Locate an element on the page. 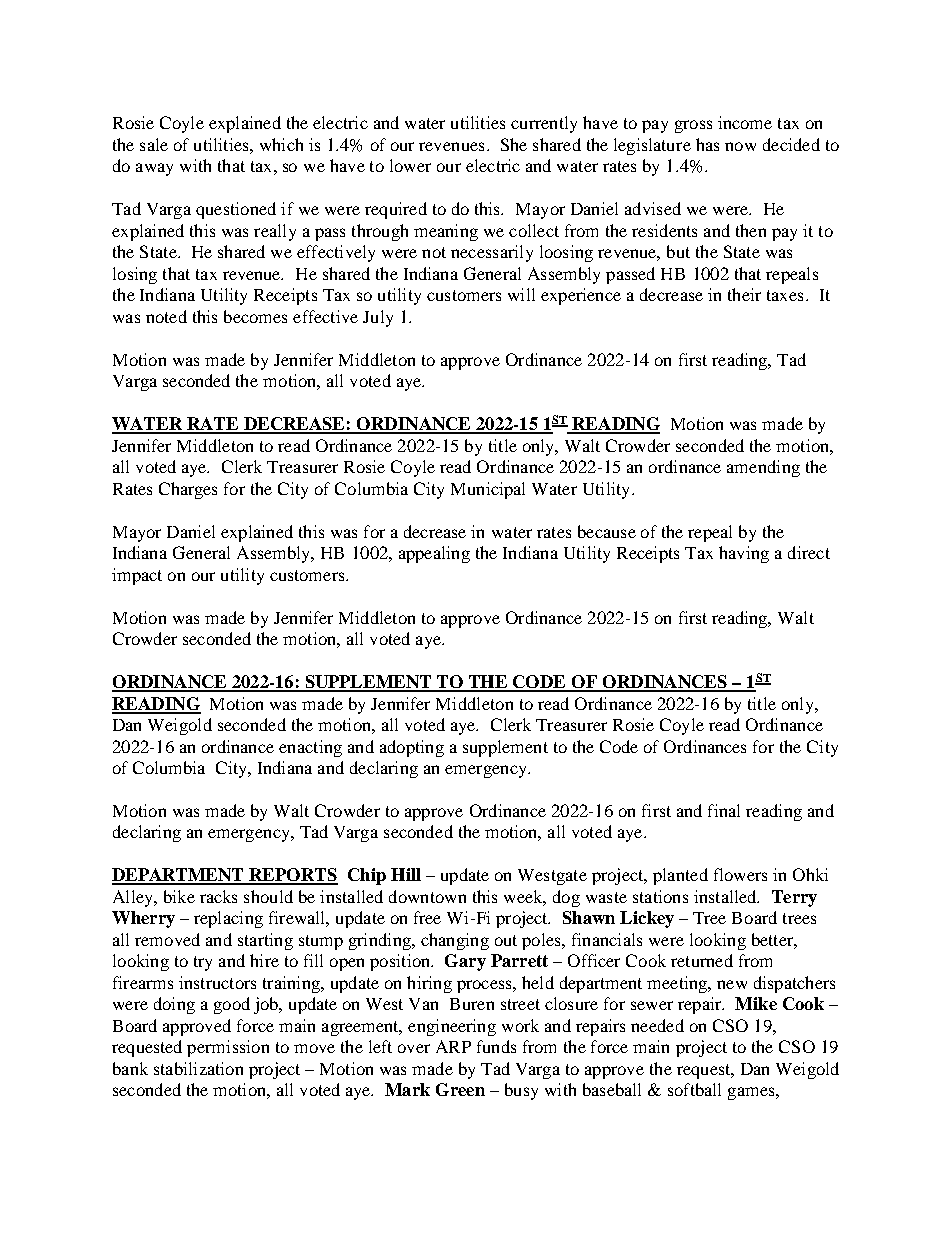  stabilization is located at coordinates (198, 1068).
